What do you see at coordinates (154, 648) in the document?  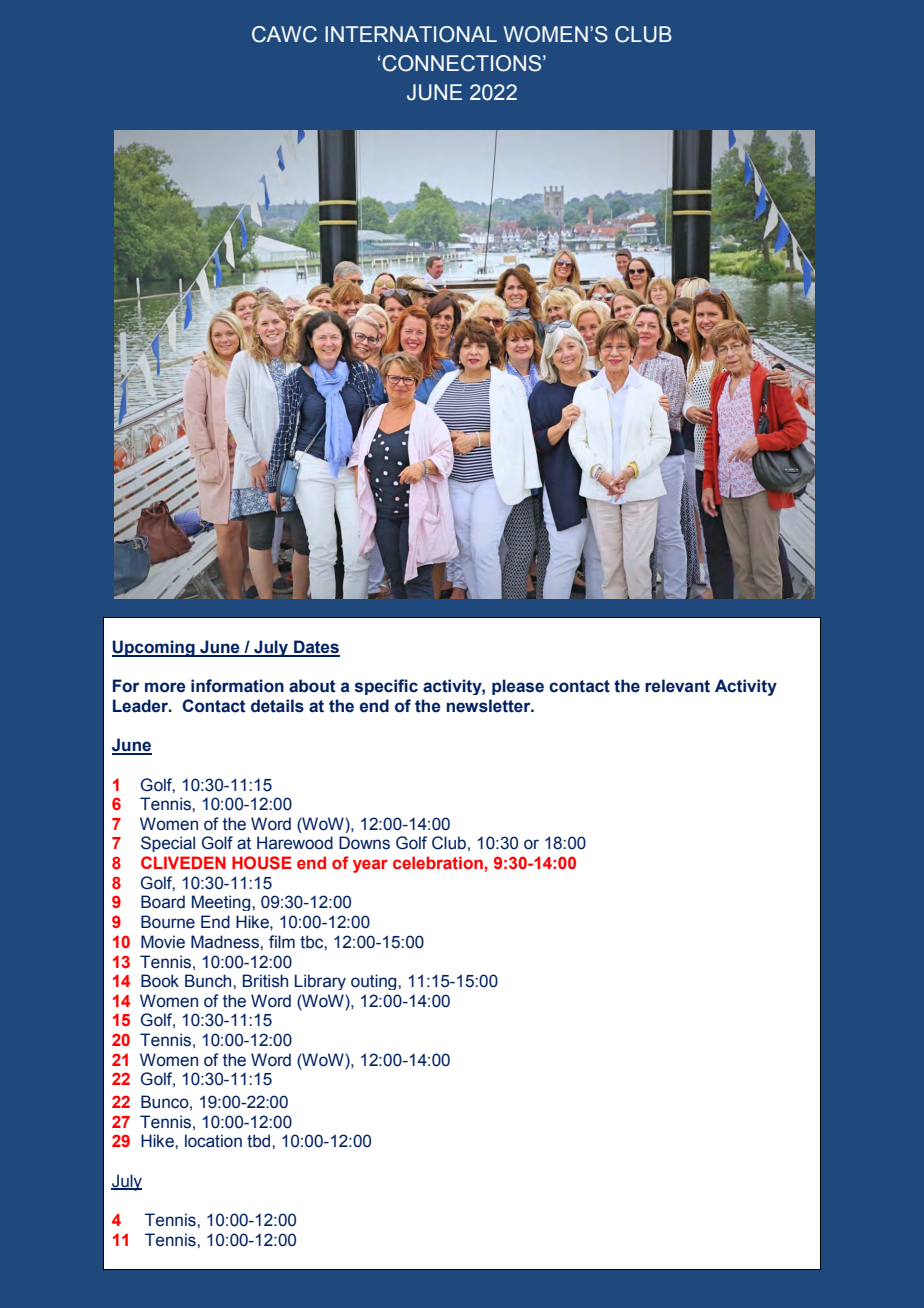 I see `Upcoming` at bounding box center [154, 648].
